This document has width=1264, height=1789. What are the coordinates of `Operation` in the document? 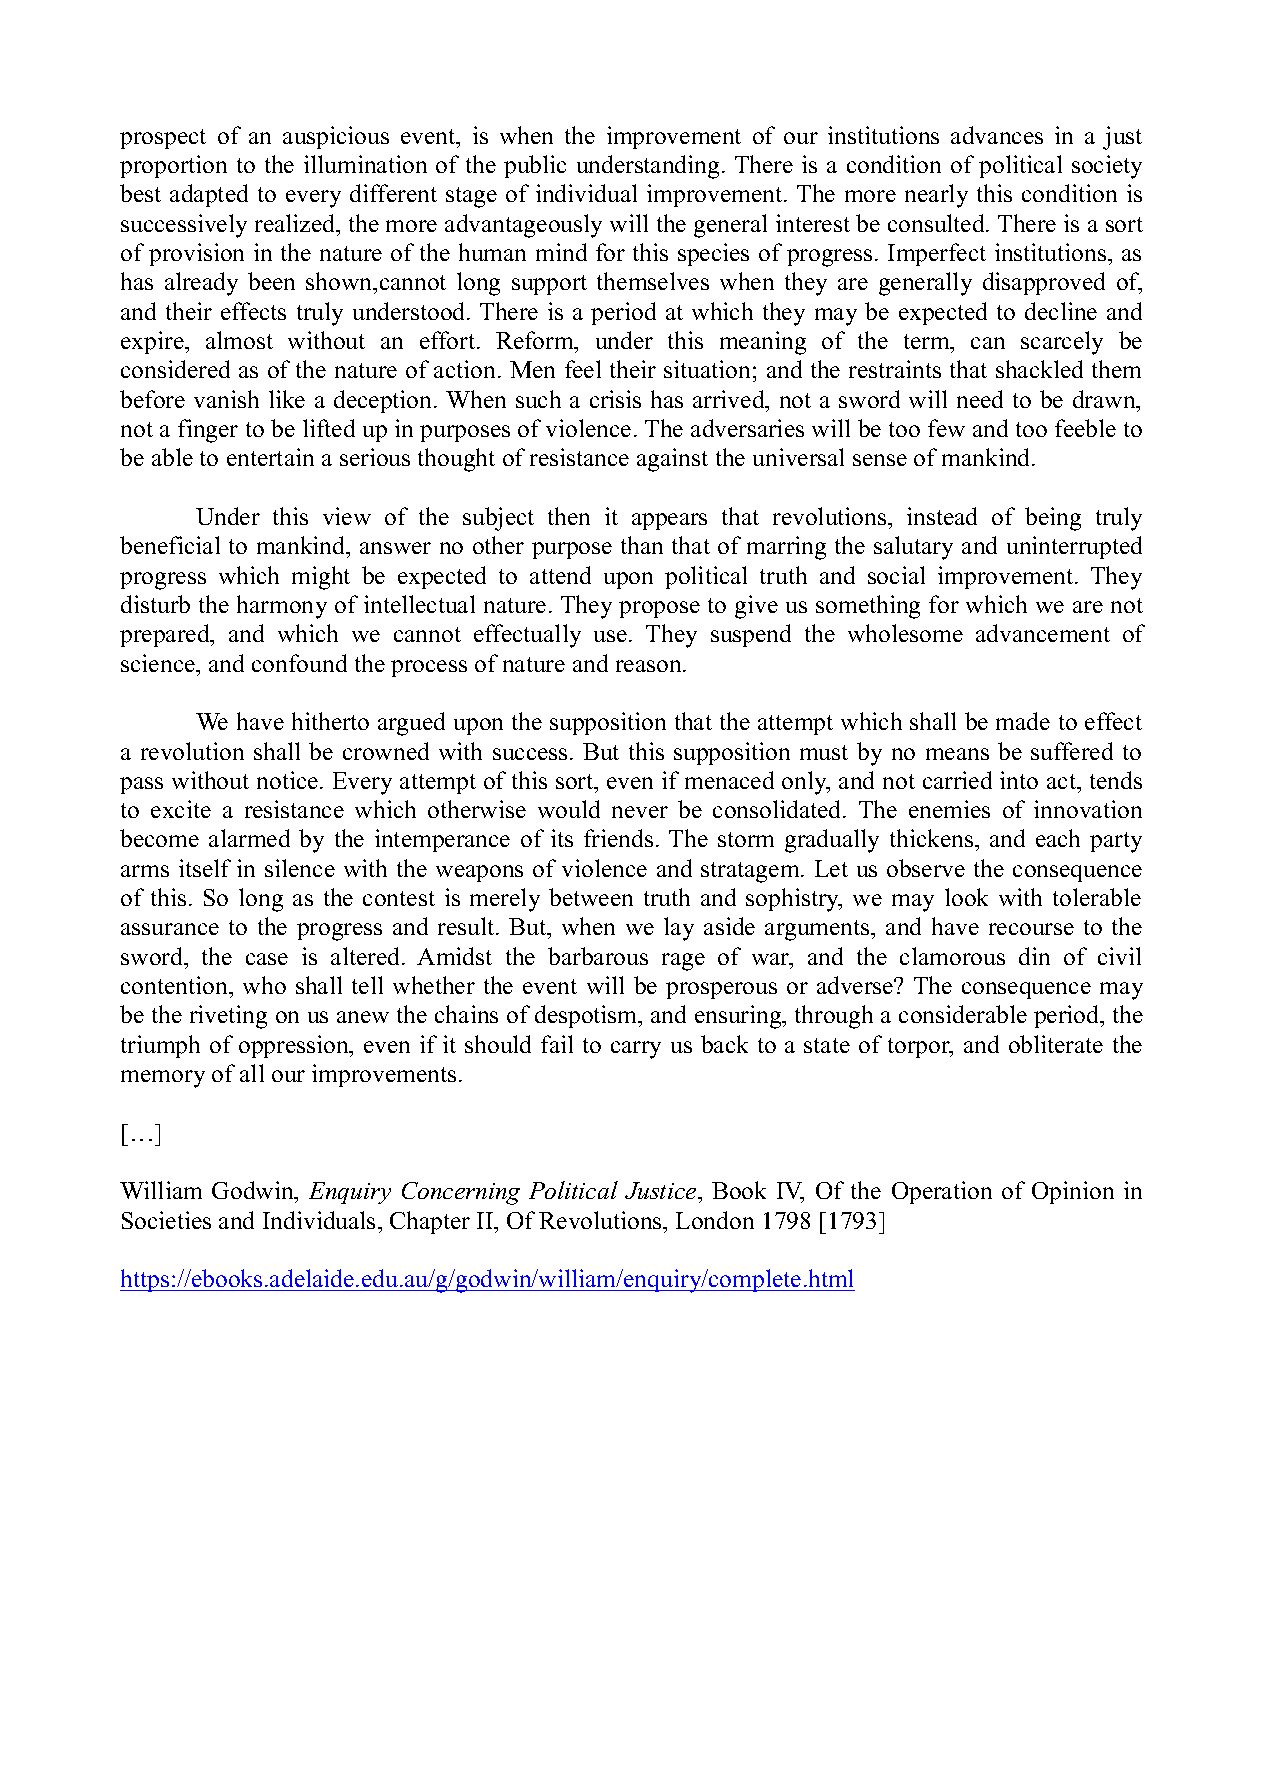 It's located at (942, 1192).
